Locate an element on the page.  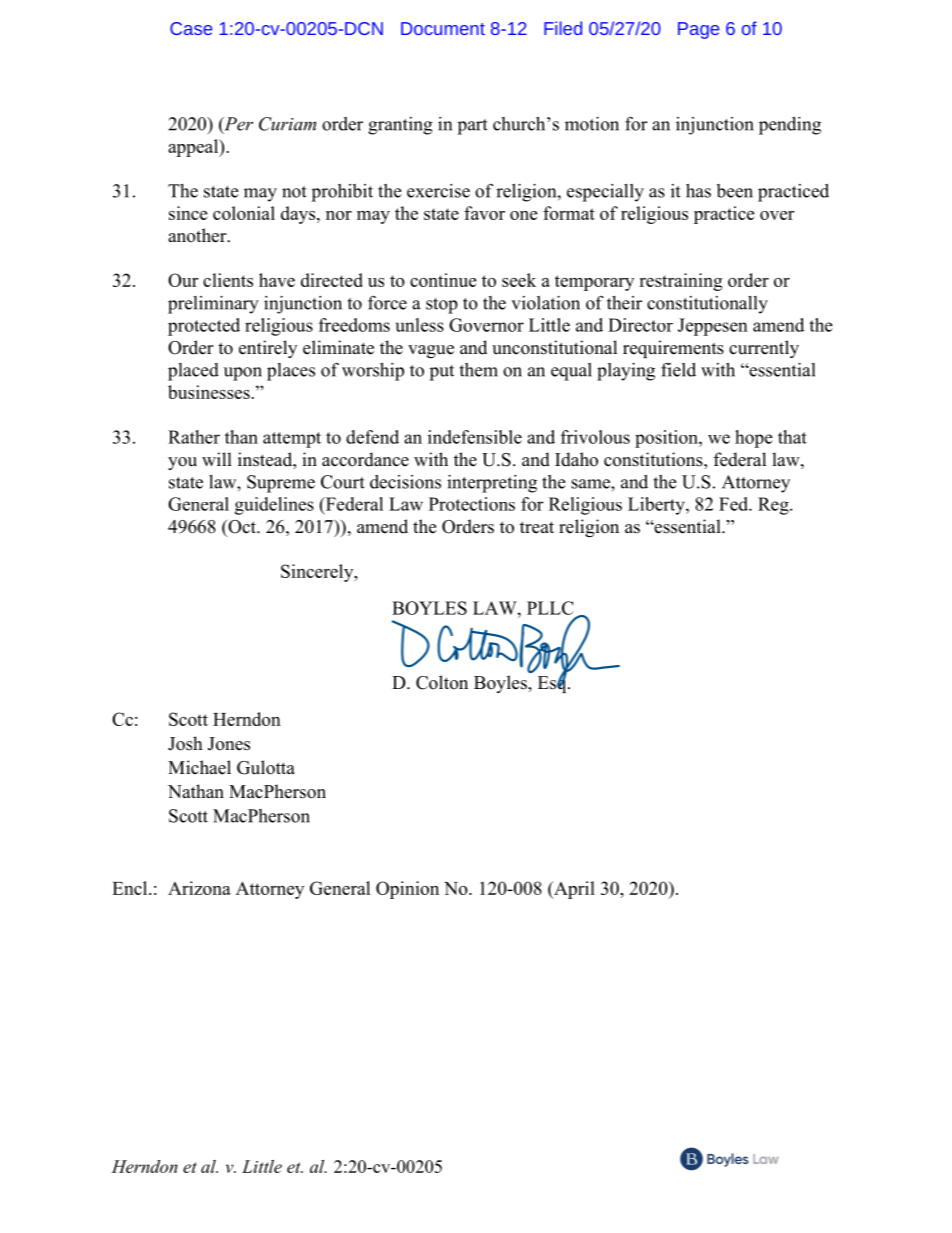
will is located at coordinates (217, 459).
